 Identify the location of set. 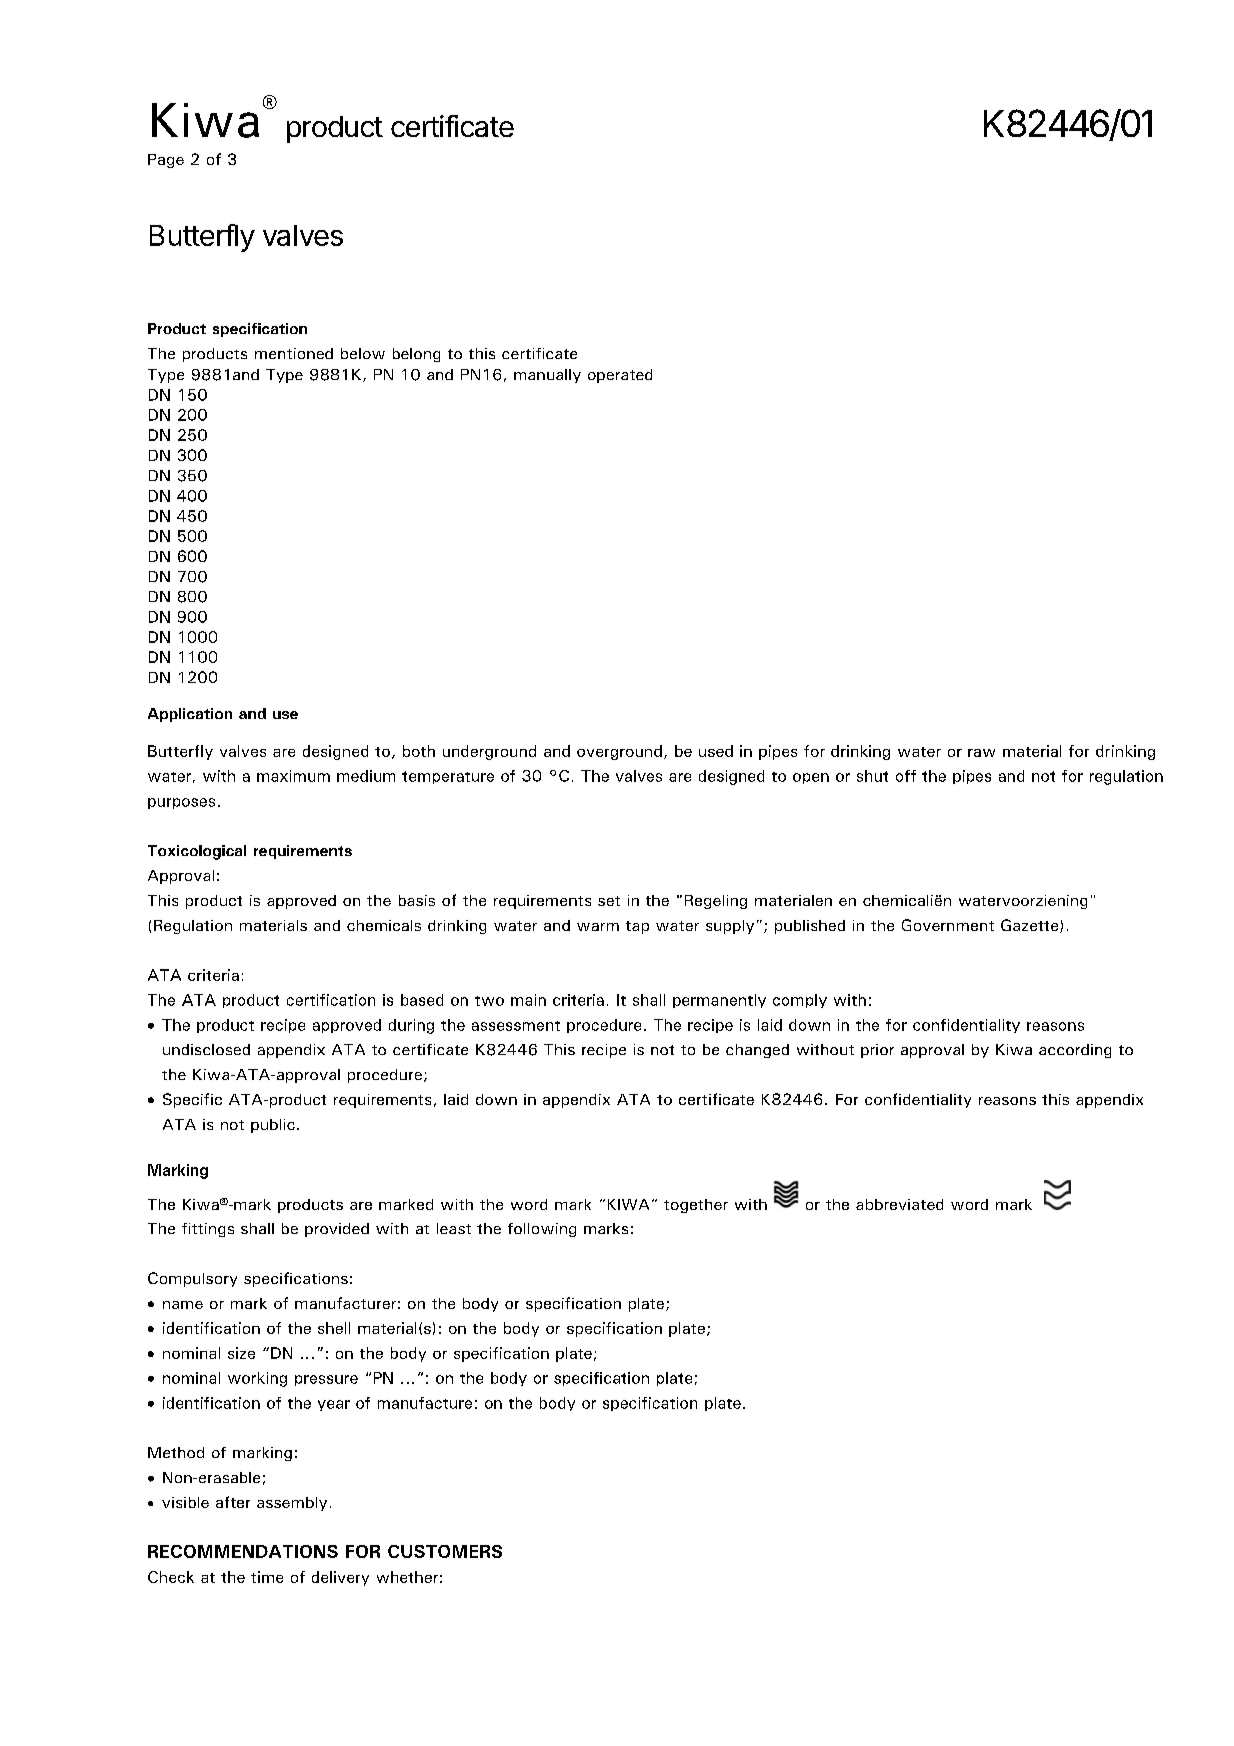
(609, 901).
